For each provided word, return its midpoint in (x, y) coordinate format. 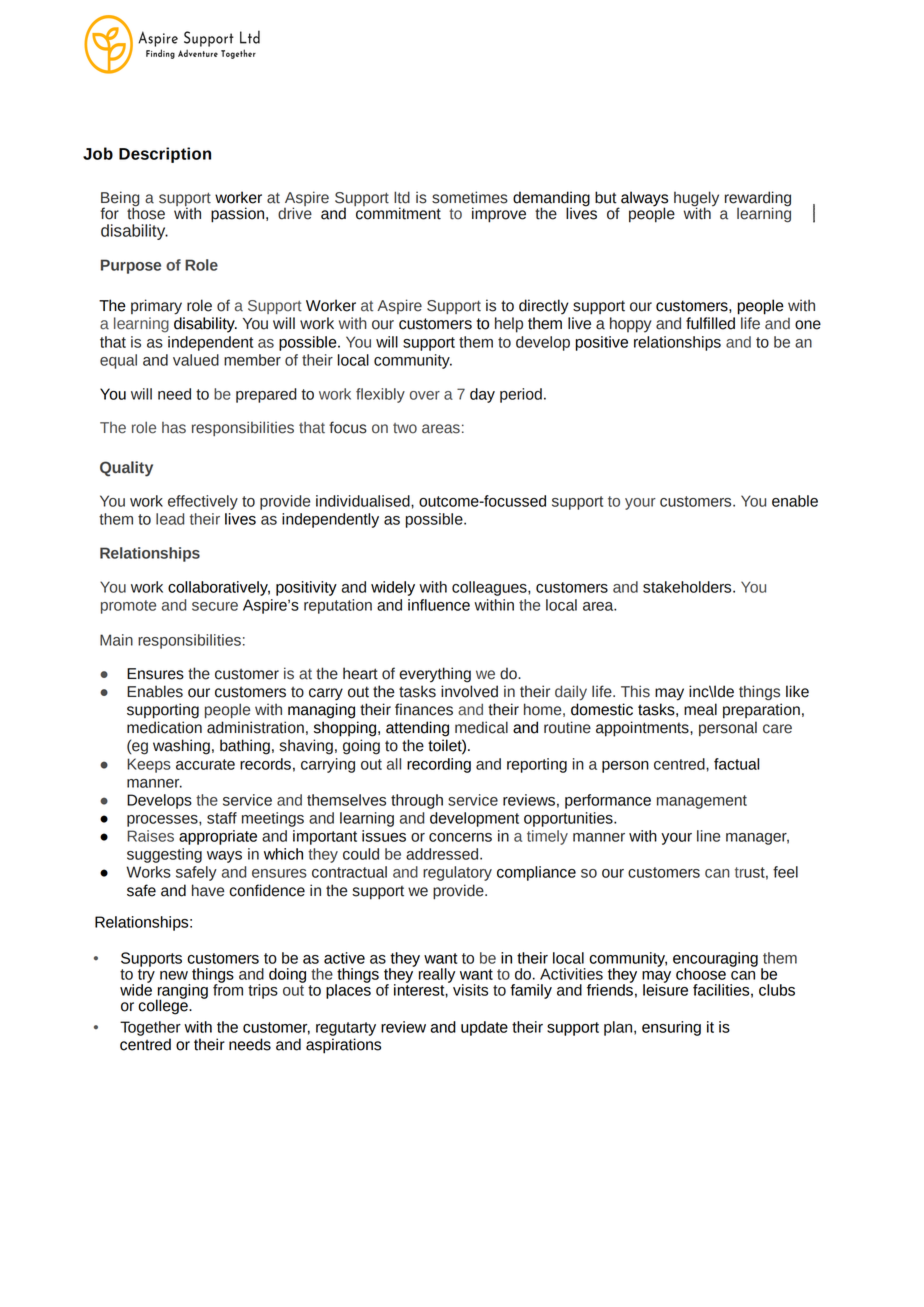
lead (170, 519)
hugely (696, 200)
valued (196, 360)
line (708, 836)
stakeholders (688, 587)
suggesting (164, 855)
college (164, 1006)
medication (164, 727)
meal (700, 709)
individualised (364, 501)
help (509, 325)
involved (469, 691)
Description (165, 155)
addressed (443, 854)
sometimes (470, 197)
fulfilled (710, 323)
